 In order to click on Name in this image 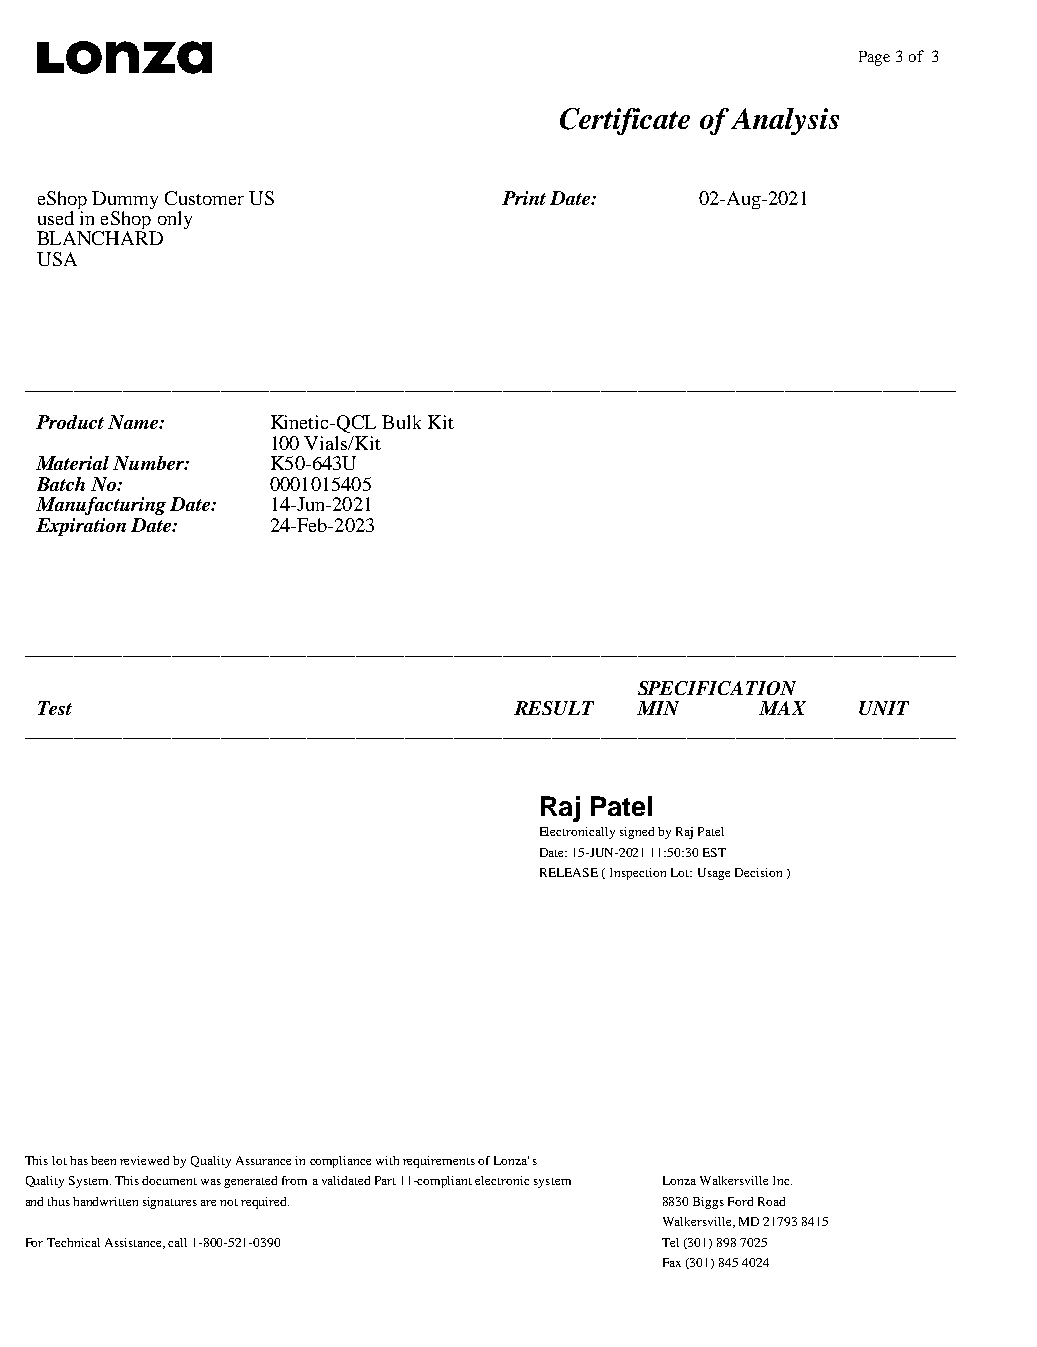, I will do `click(134, 422)`.
